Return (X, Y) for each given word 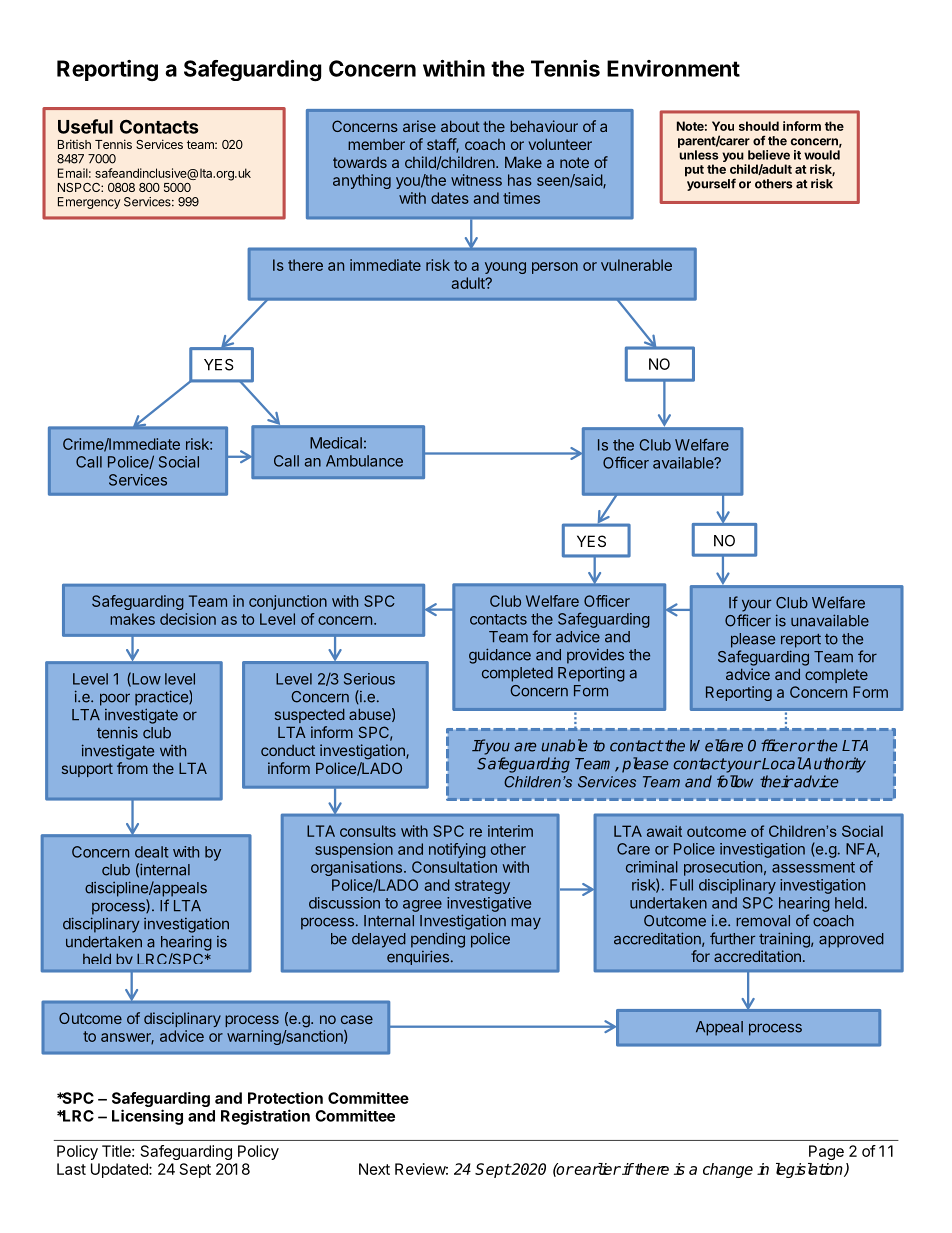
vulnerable (636, 265)
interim (510, 831)
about (460, 126)
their (776, 781)
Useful (85, 126)
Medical (336, 443)
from (132, 768)
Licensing (147, 1117)
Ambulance (364, 461)
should (759, 126)
